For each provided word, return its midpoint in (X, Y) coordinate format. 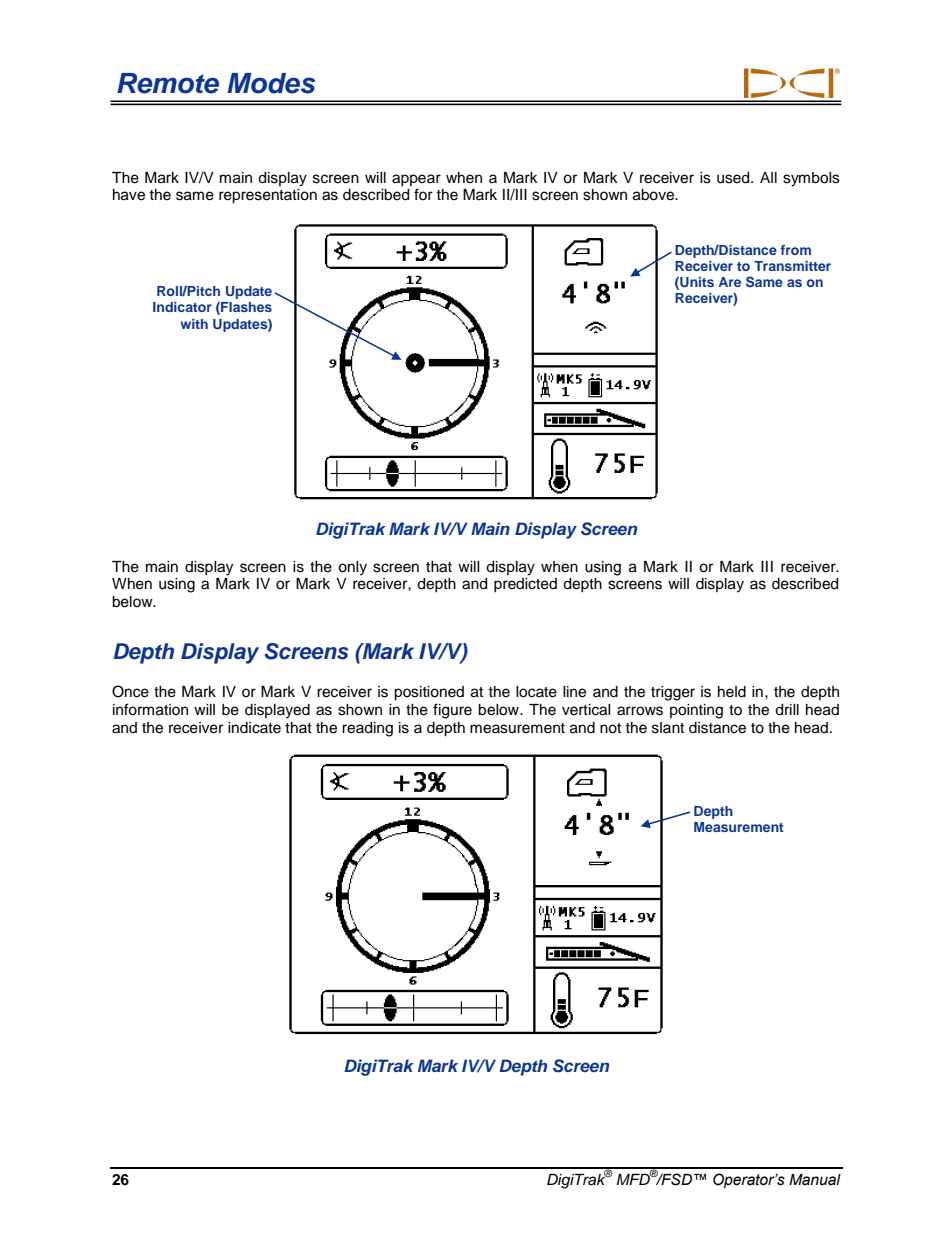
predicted (525, 585)
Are (729, 282)
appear (416, 180)
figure (452, 711)
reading (367, 729)
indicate (254, 728)
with (194, 324)
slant (668, 728)
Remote (168, 83)
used (734, 178)
